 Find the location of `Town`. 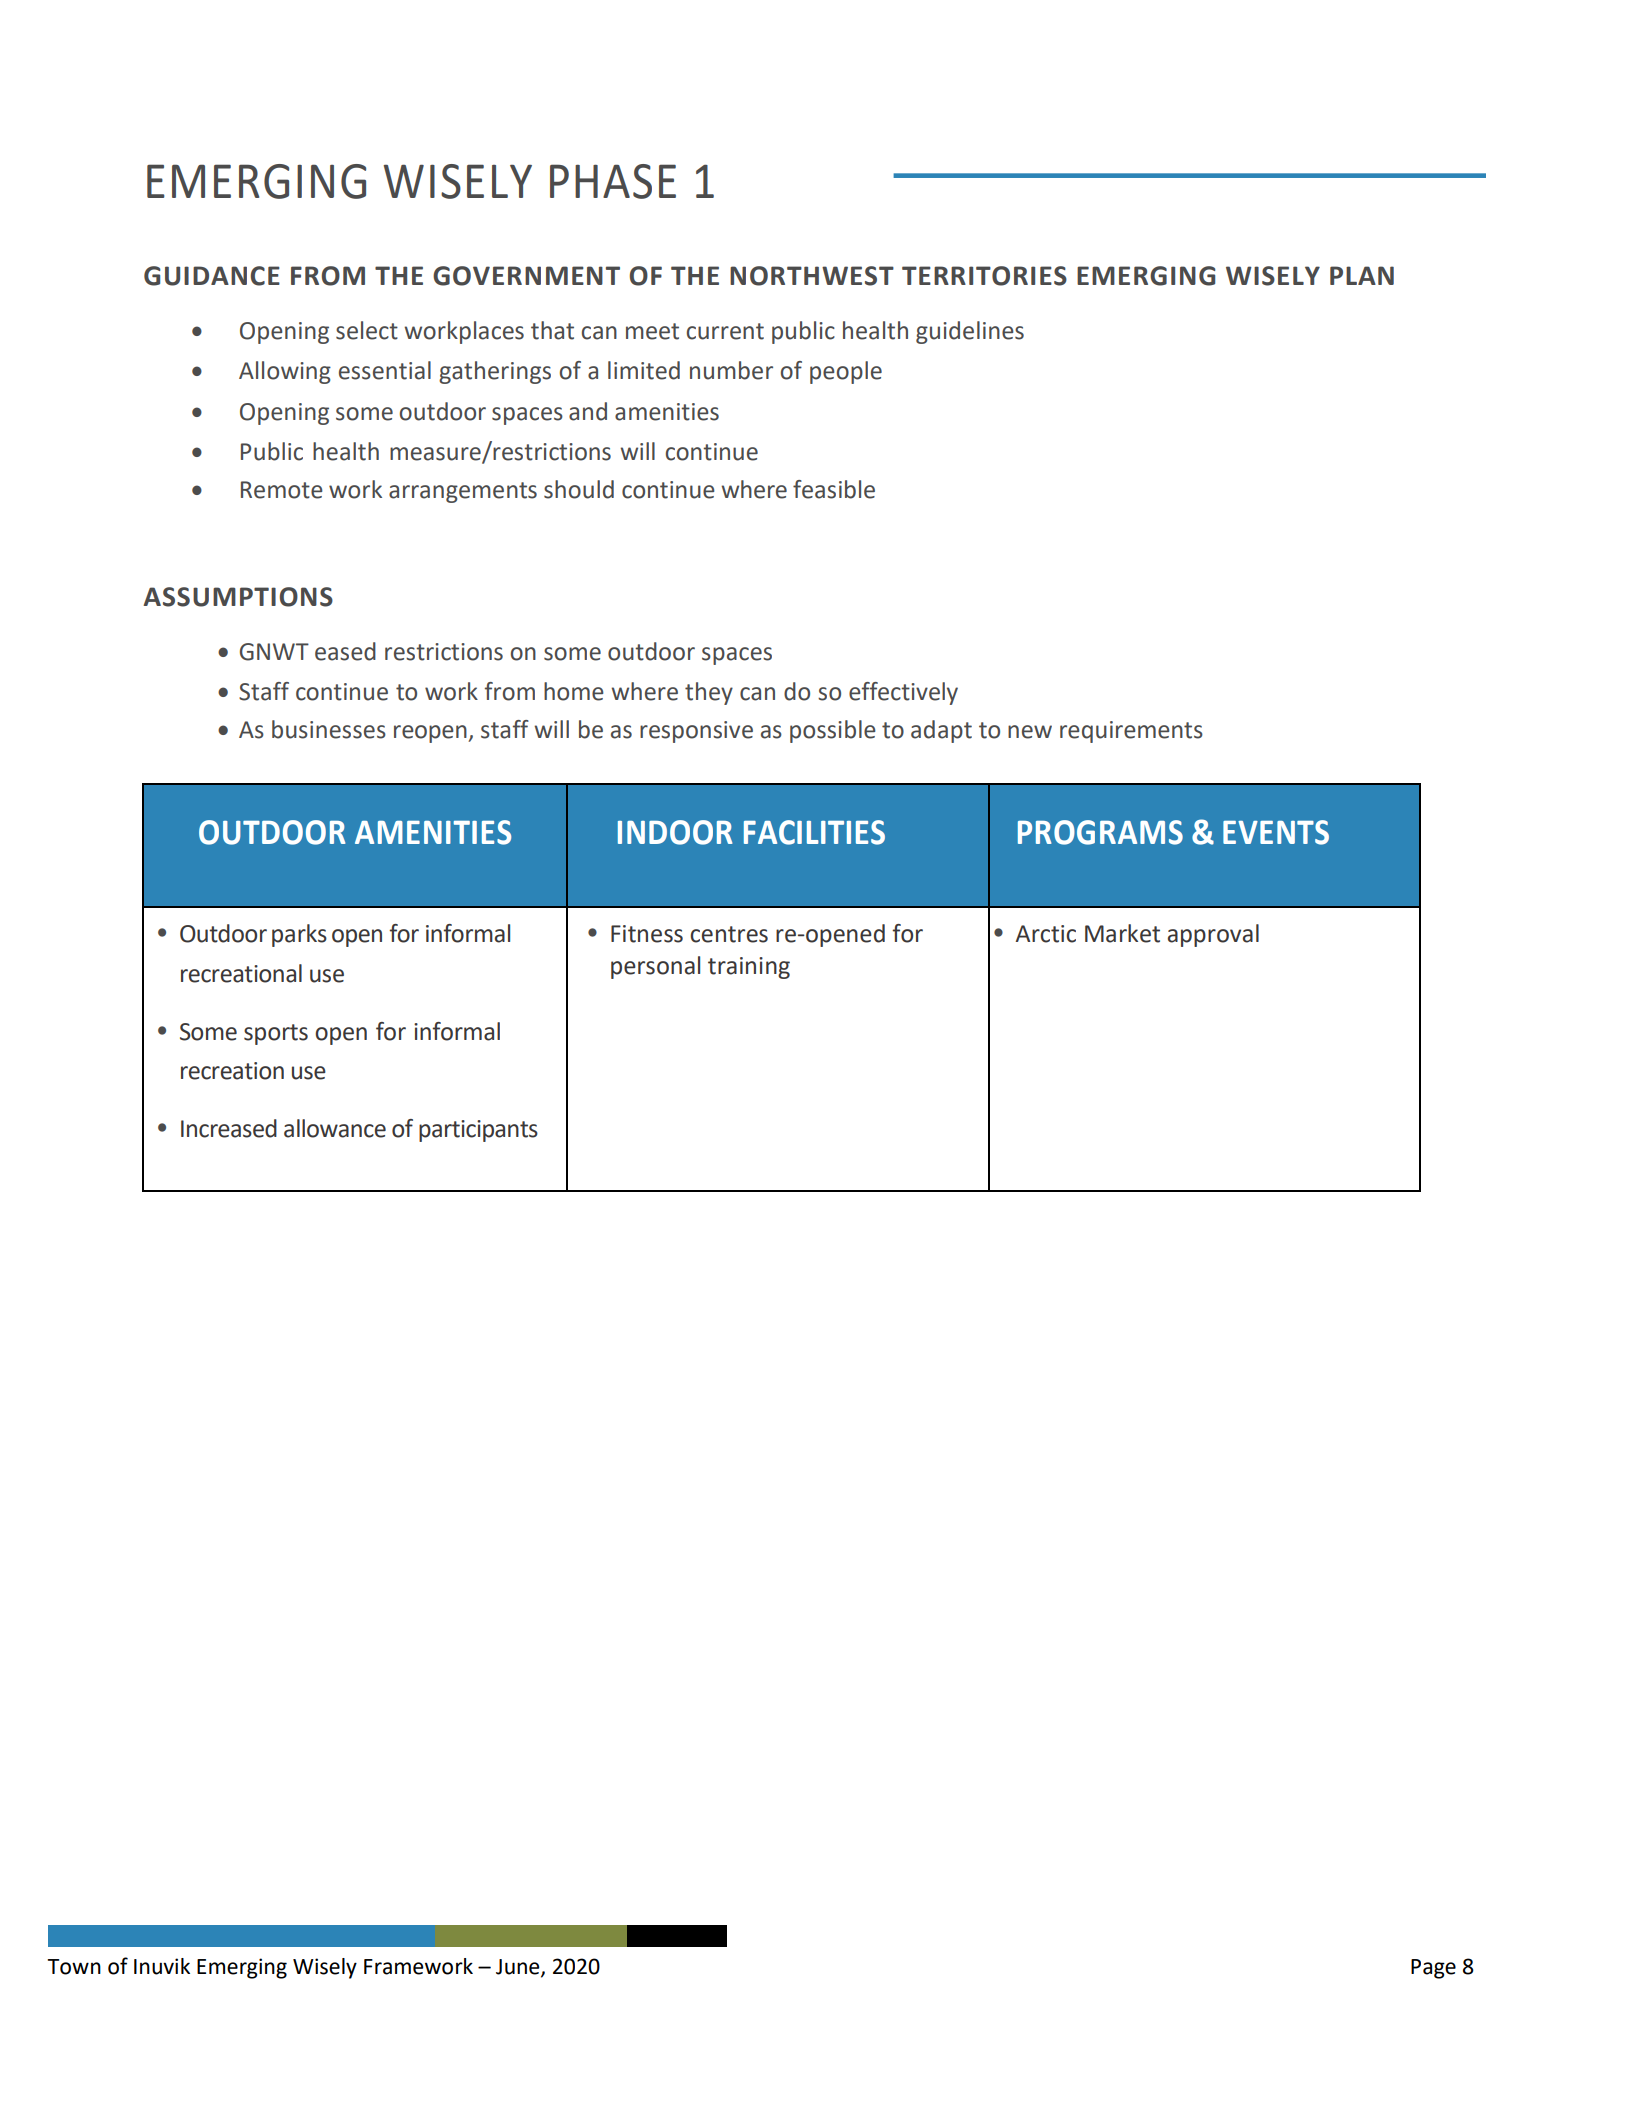

Town is located at coordinates (74, 1967).
